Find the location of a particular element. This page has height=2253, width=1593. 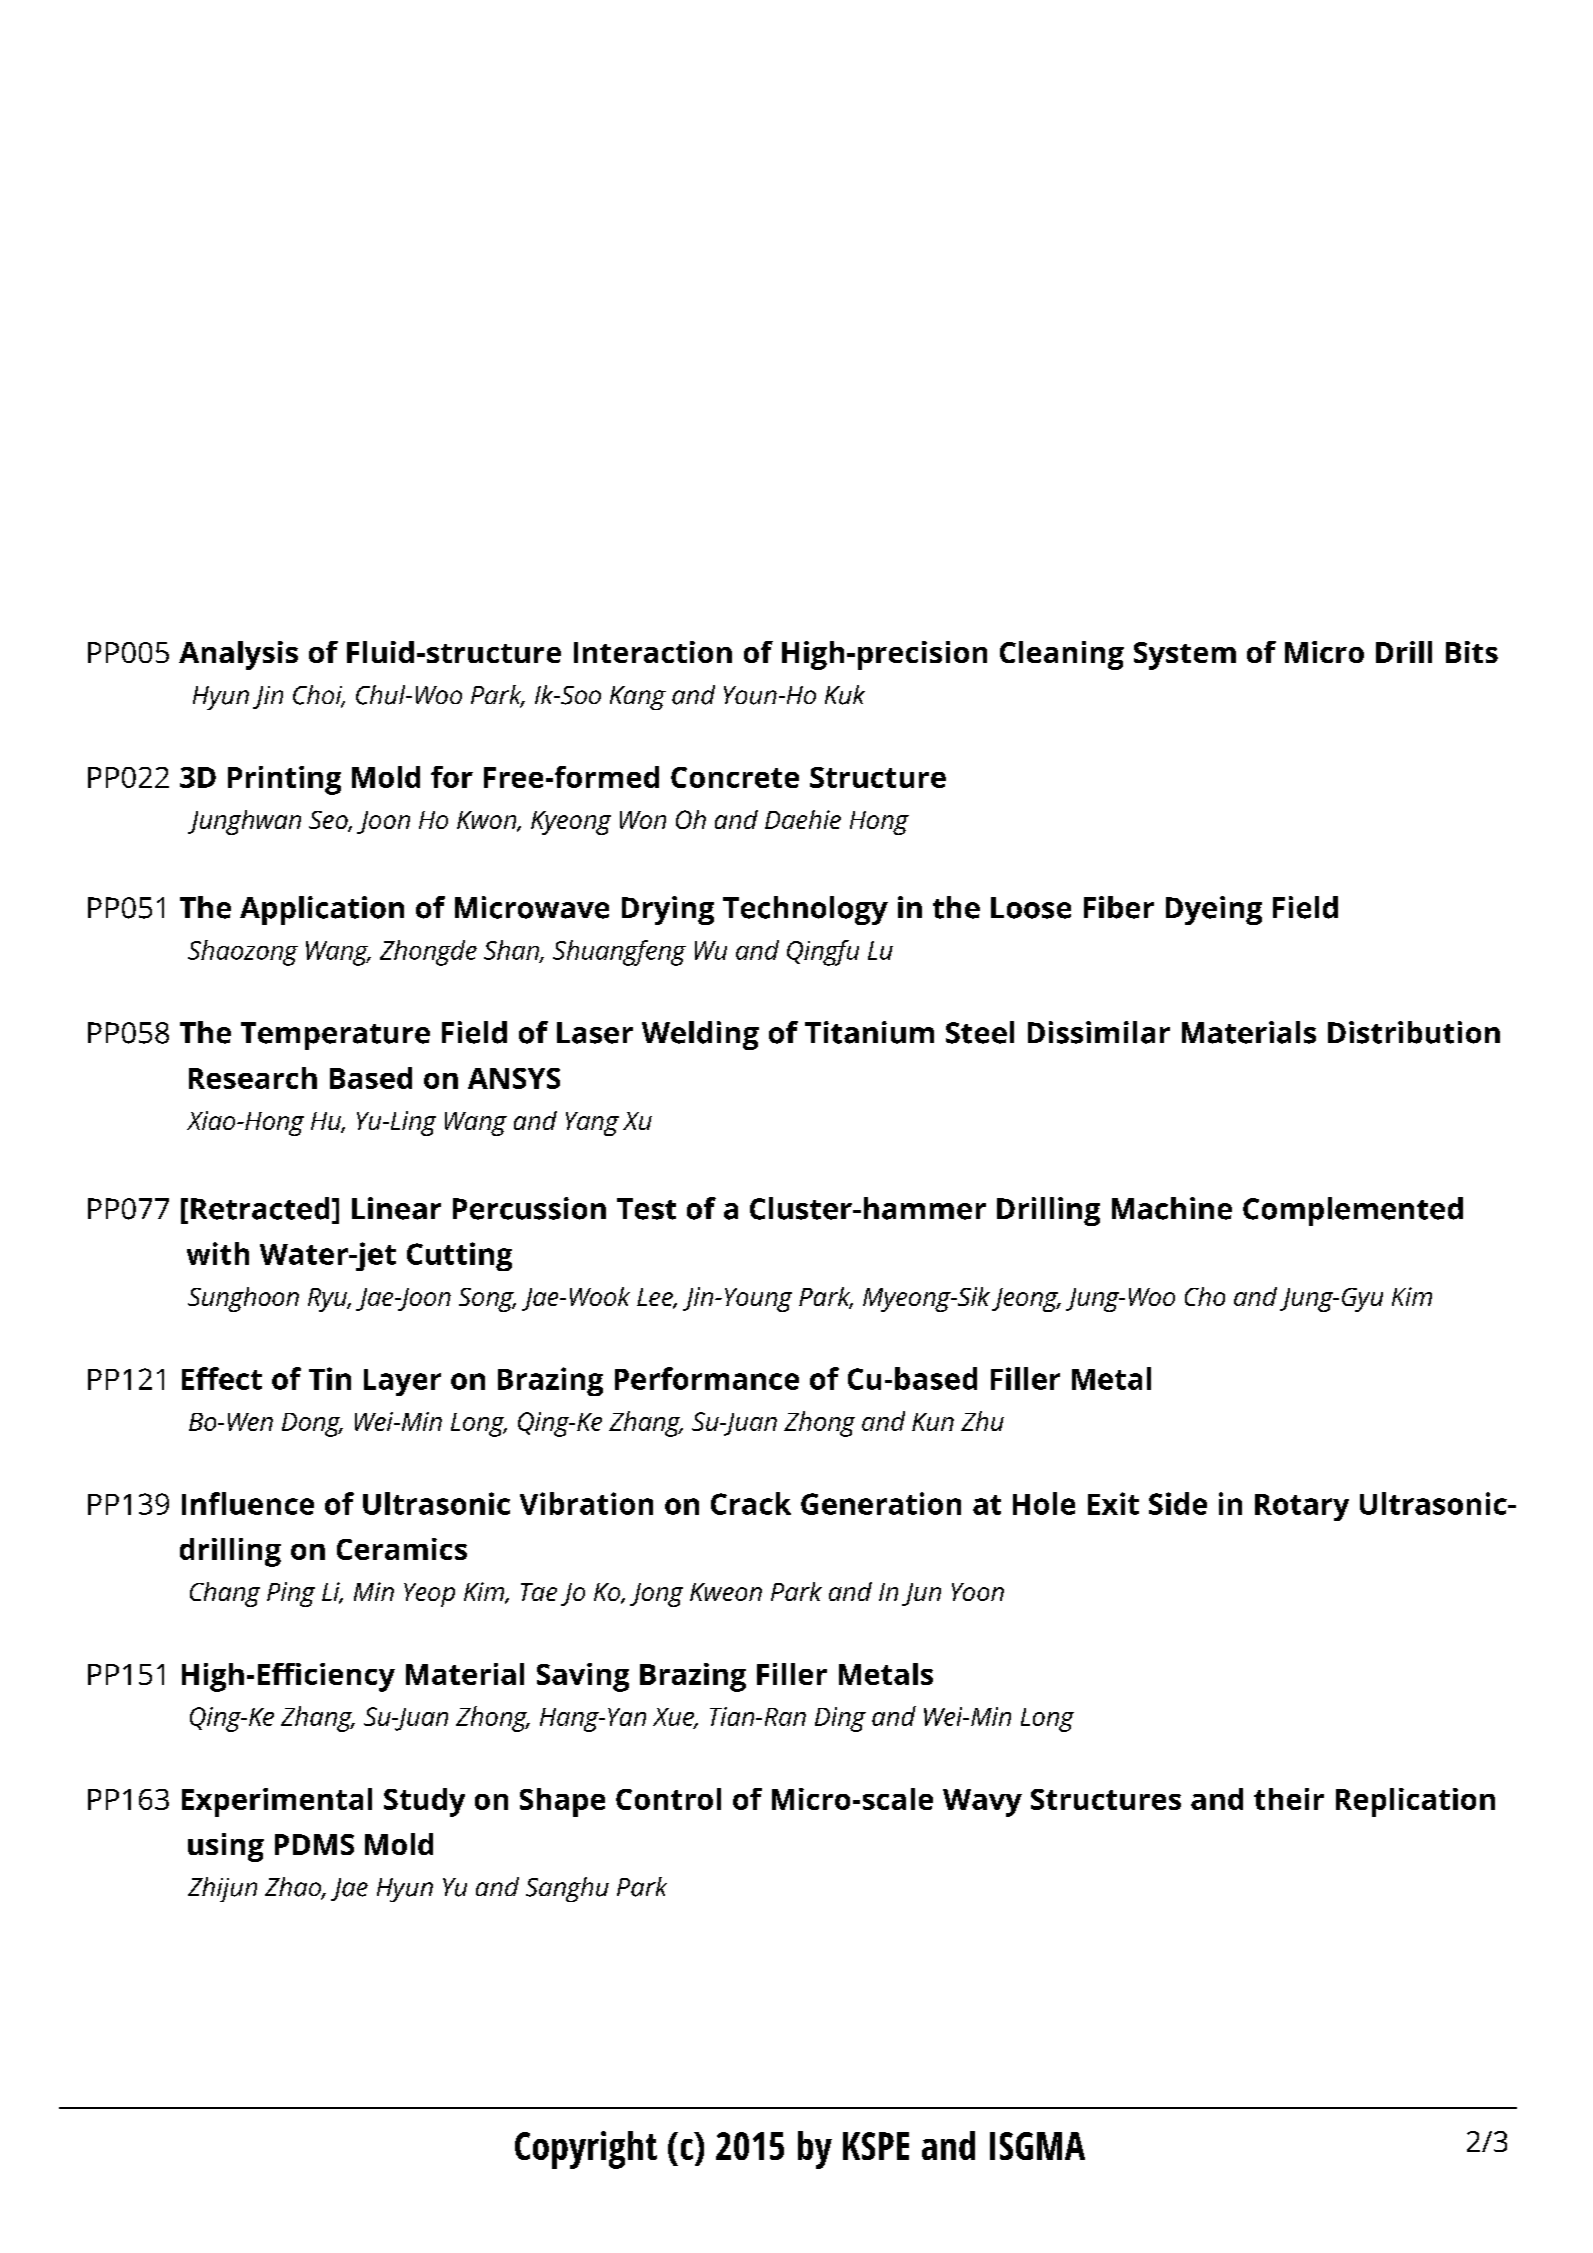

Rotary is located at coordinates (1302, 1507).
